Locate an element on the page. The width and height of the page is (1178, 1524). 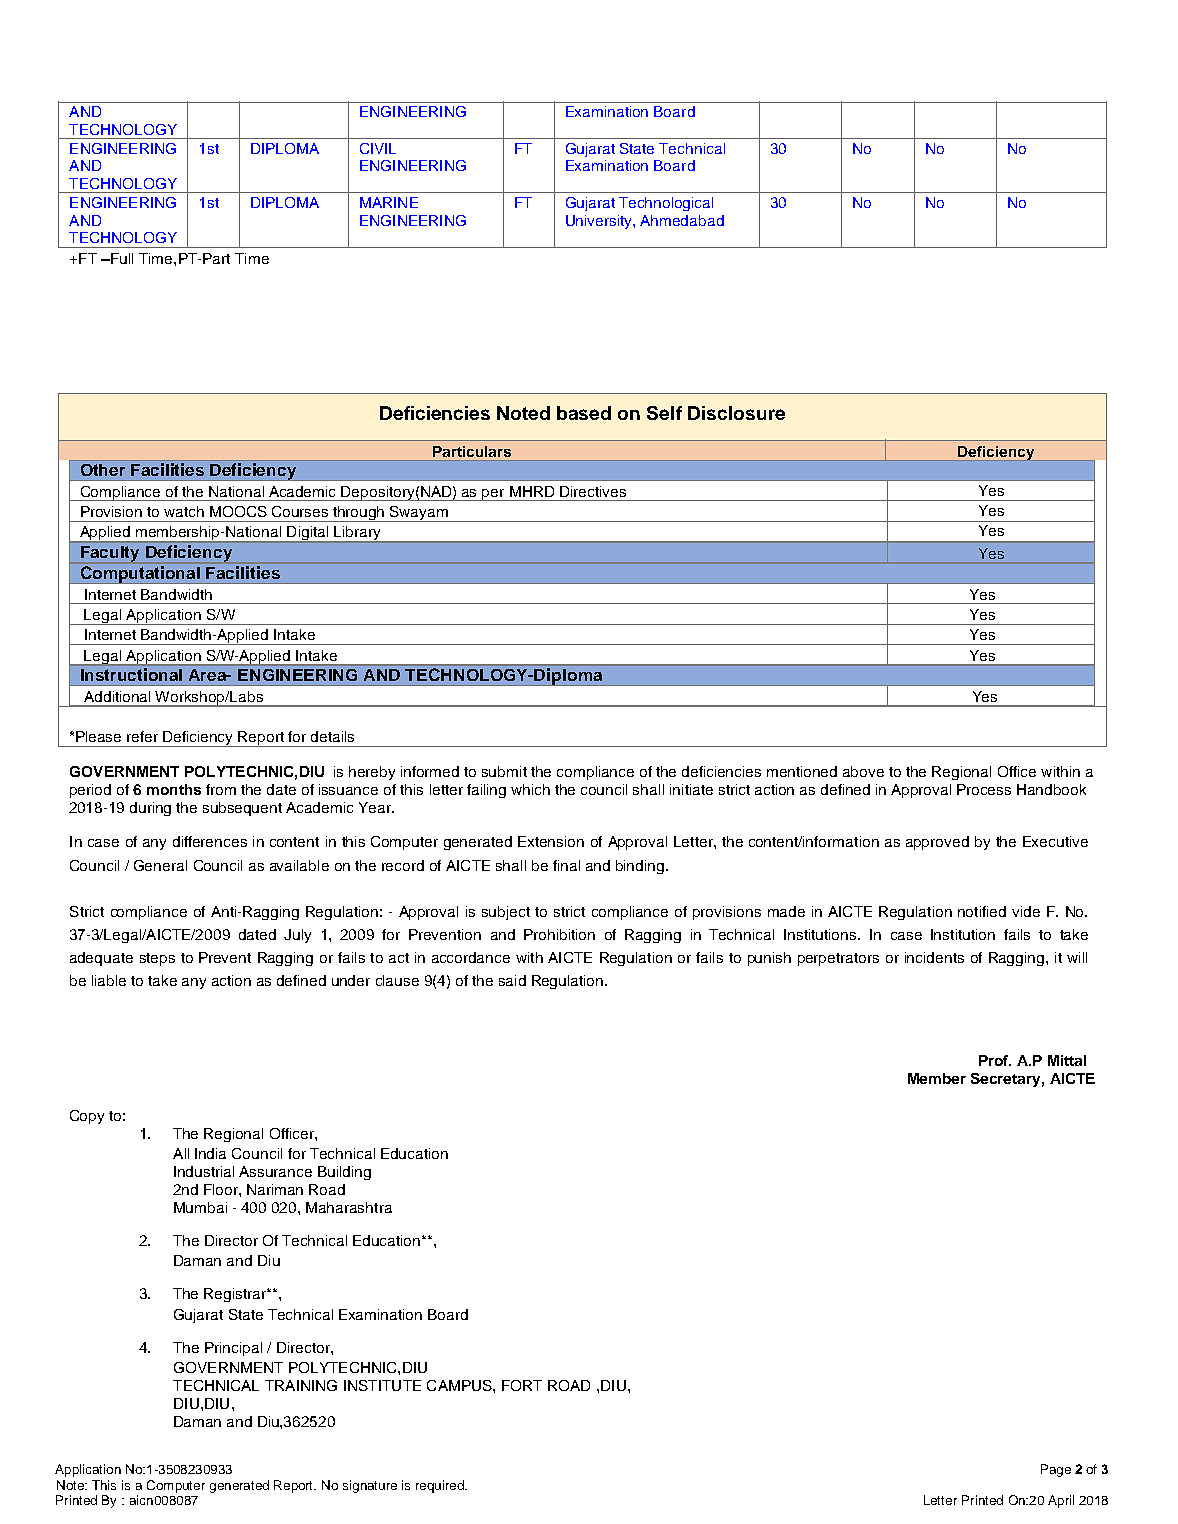
TRAINING is located at coordinates (301, 1385).
